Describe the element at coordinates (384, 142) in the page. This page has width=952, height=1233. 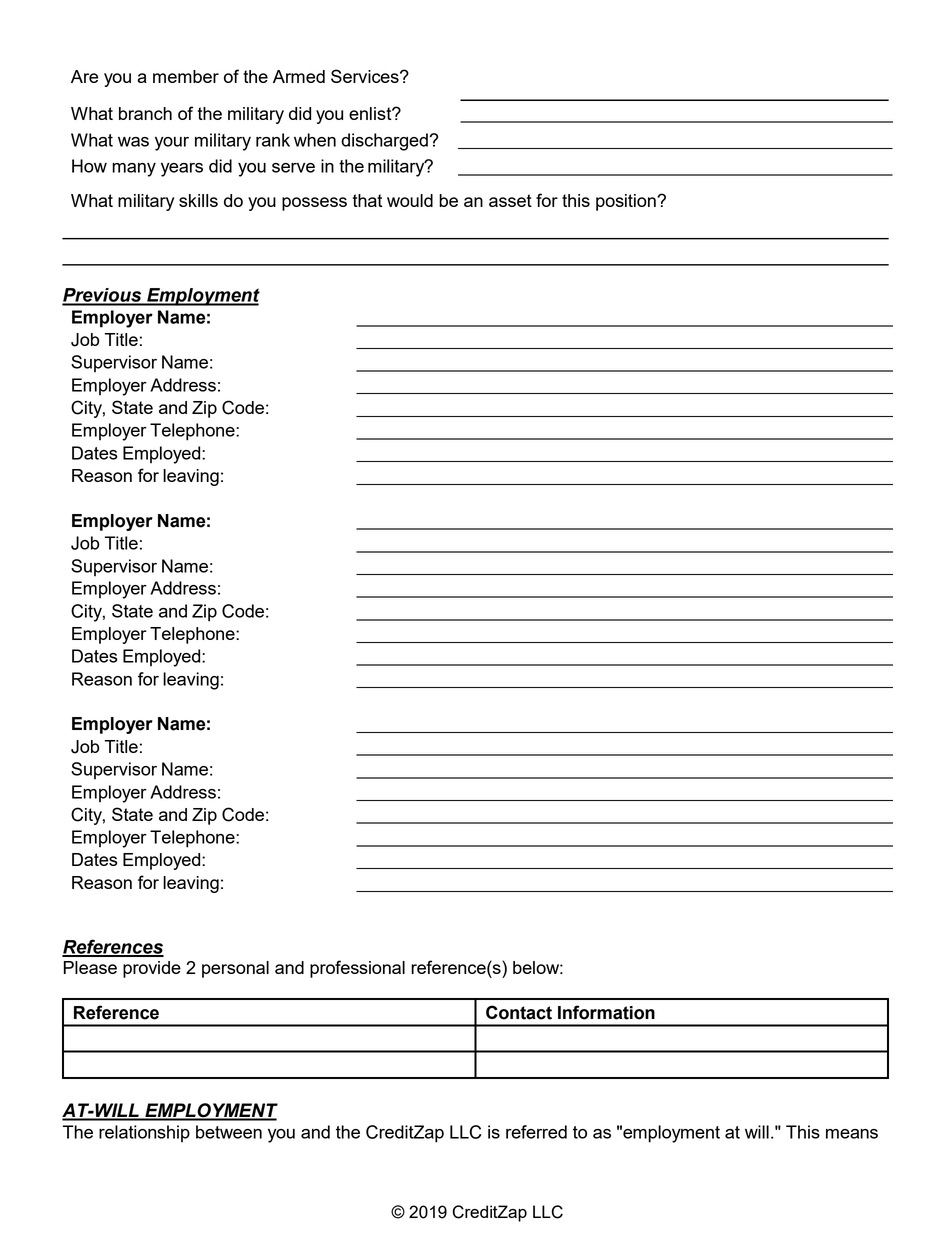
I see `discharged` at that location.
